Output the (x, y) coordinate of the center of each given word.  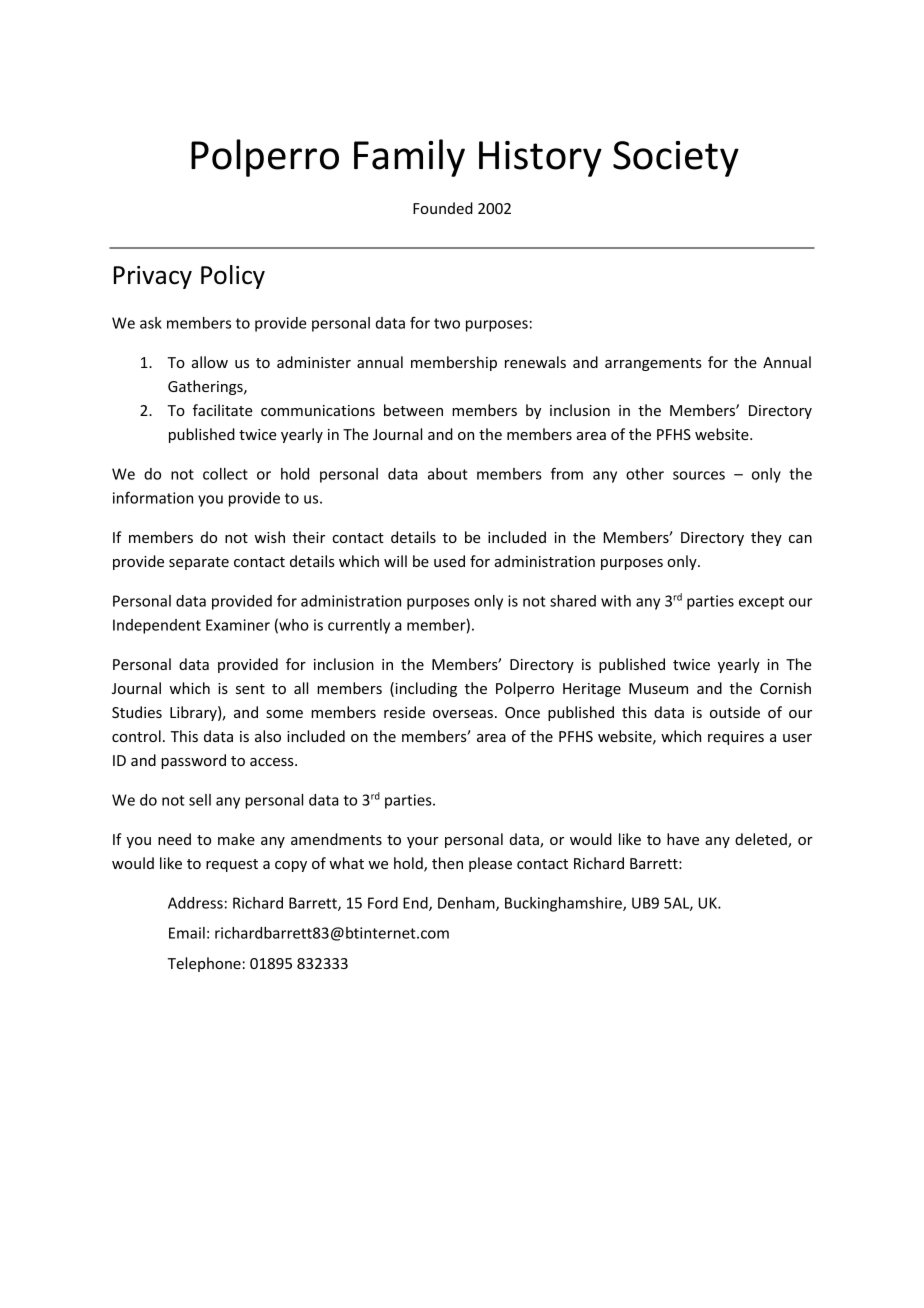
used (449, 561)
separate (199, 563)
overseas (463, 714)
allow (210, 362)
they (766, 538)
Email (187, 933)
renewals (535, 362)
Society (676, 159)
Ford (383, 903)
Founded (443, 208)
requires (736, 738)
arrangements (653, 364)
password (193, 761)
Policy (233, 277)
